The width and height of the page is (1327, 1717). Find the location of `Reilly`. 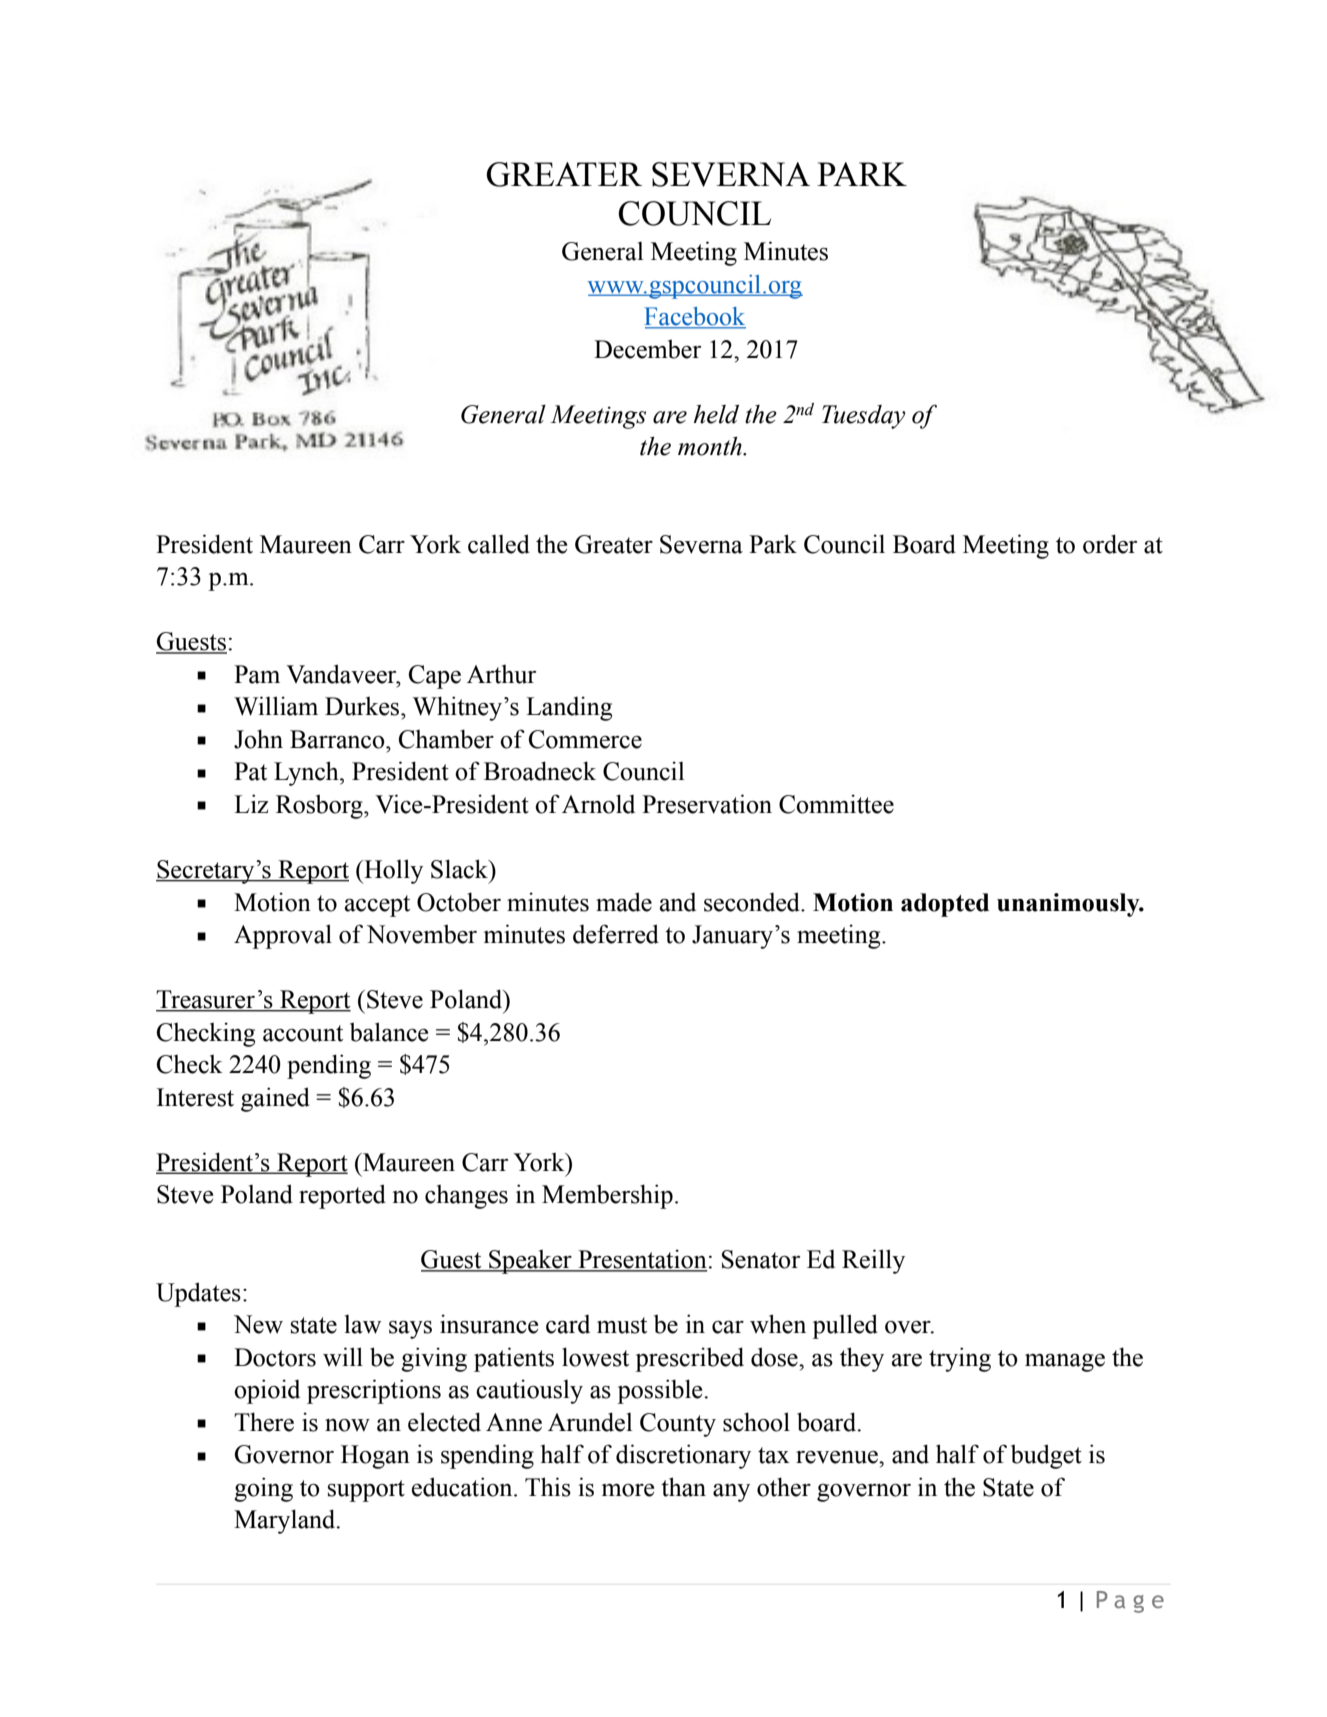

Reilly is located at coordinates (873, 1261).
